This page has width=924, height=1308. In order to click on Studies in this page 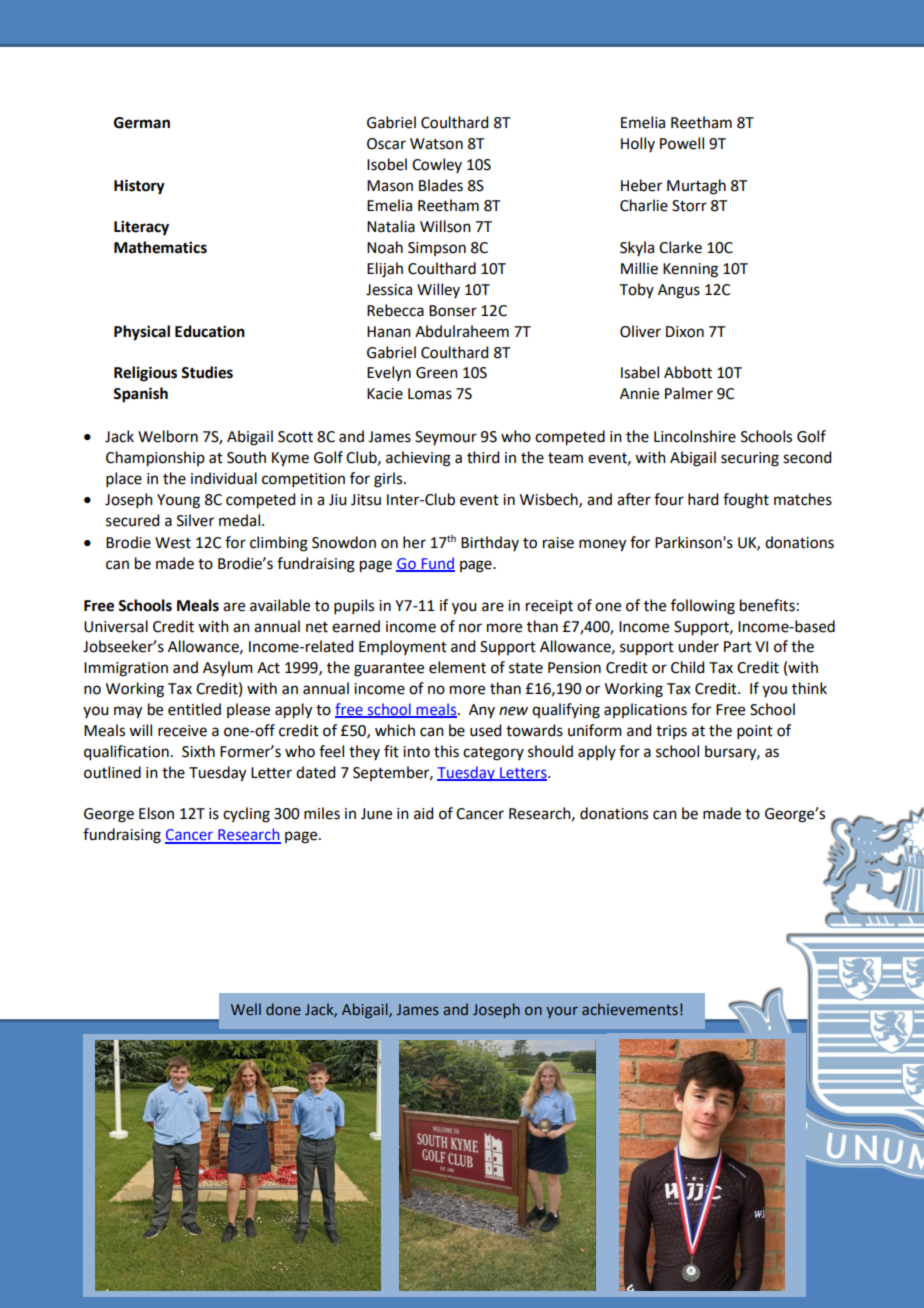, I will do `click(207, 372)`.
